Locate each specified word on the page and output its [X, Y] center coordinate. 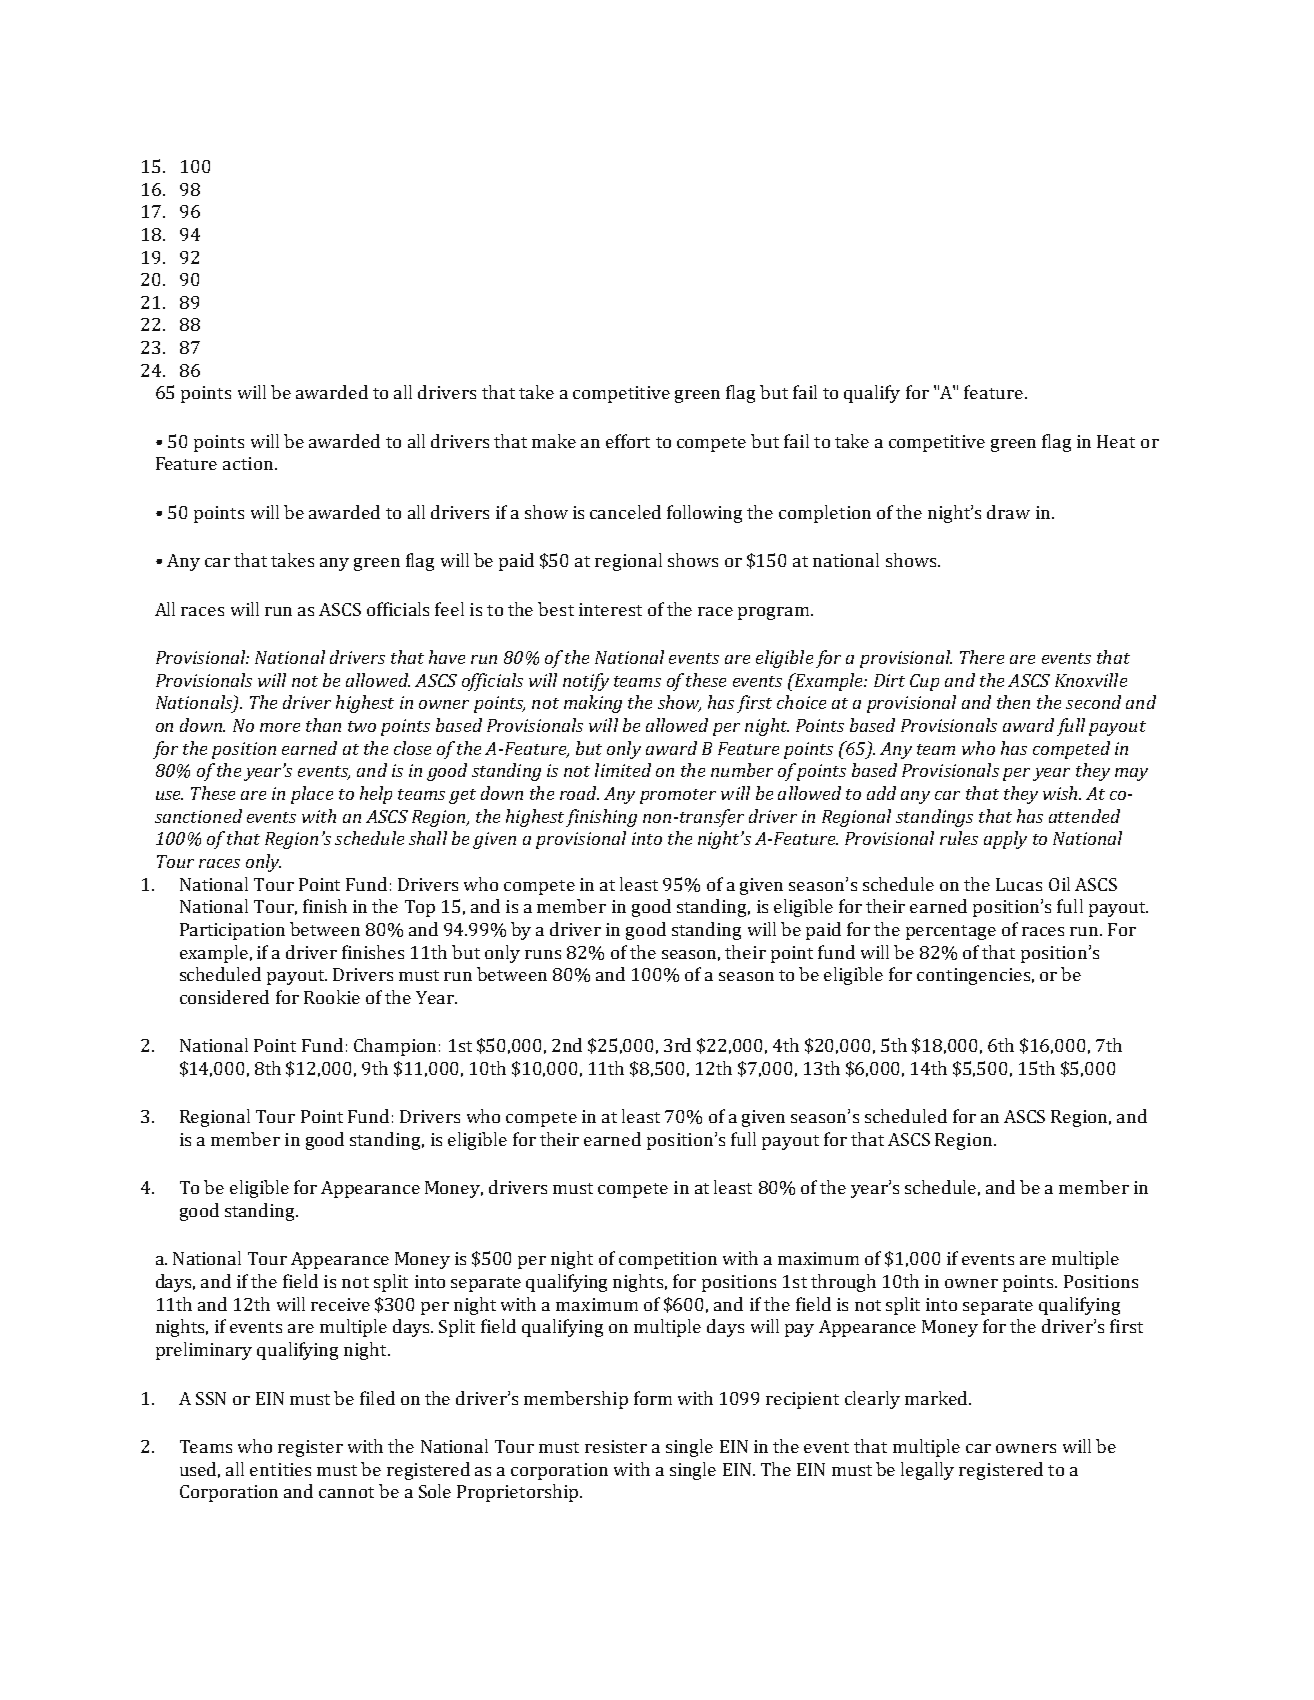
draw [1008, 512]
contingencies [973, 976]
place [312, 795]
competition [668, 1260]
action [249, 463]
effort [628, 441]
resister [616, 1446]
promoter [678, 796]
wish [1061, 793]
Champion [395, 1047]
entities [280, 1469]
